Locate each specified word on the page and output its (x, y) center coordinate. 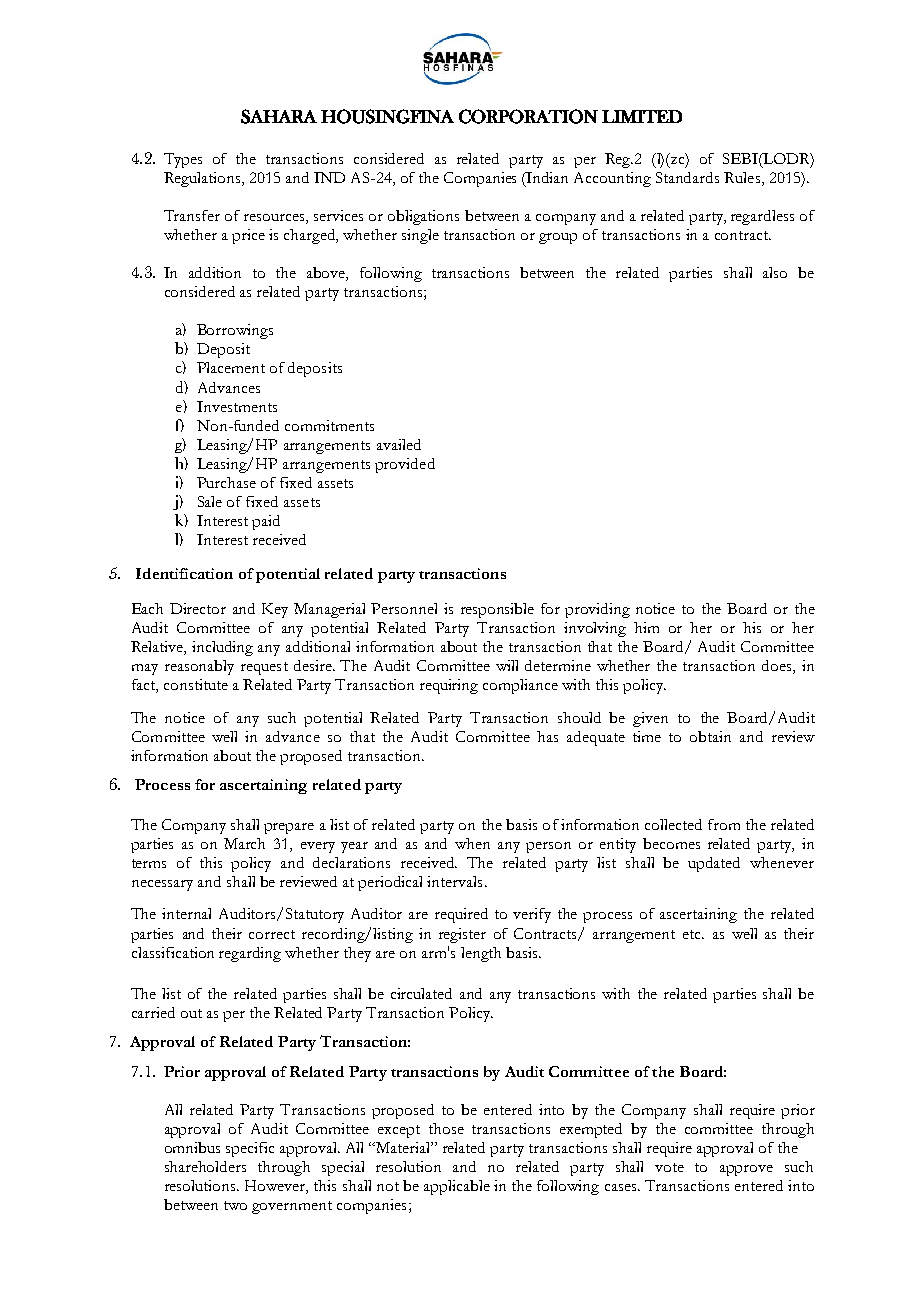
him (646, 627)
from (724, 824)
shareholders (205, 1166)
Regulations (203, 179)
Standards (687, 177)
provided (405, 465)
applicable (457, 1187)
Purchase (226, 482)
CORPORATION (528, 116)
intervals (454, 881)
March (244, 843)
